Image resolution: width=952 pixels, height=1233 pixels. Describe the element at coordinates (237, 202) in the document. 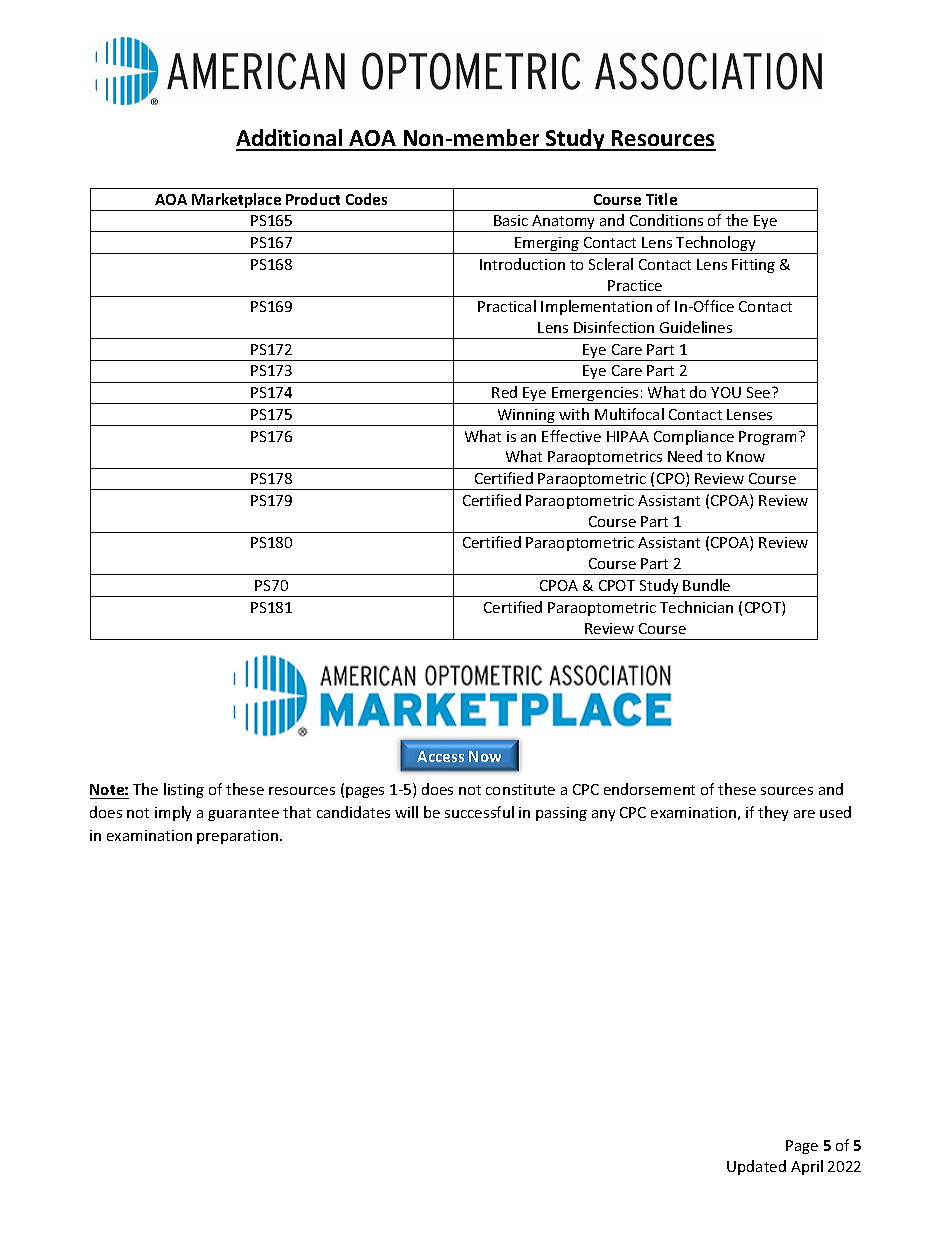

I see `Marketplace` at that location.
